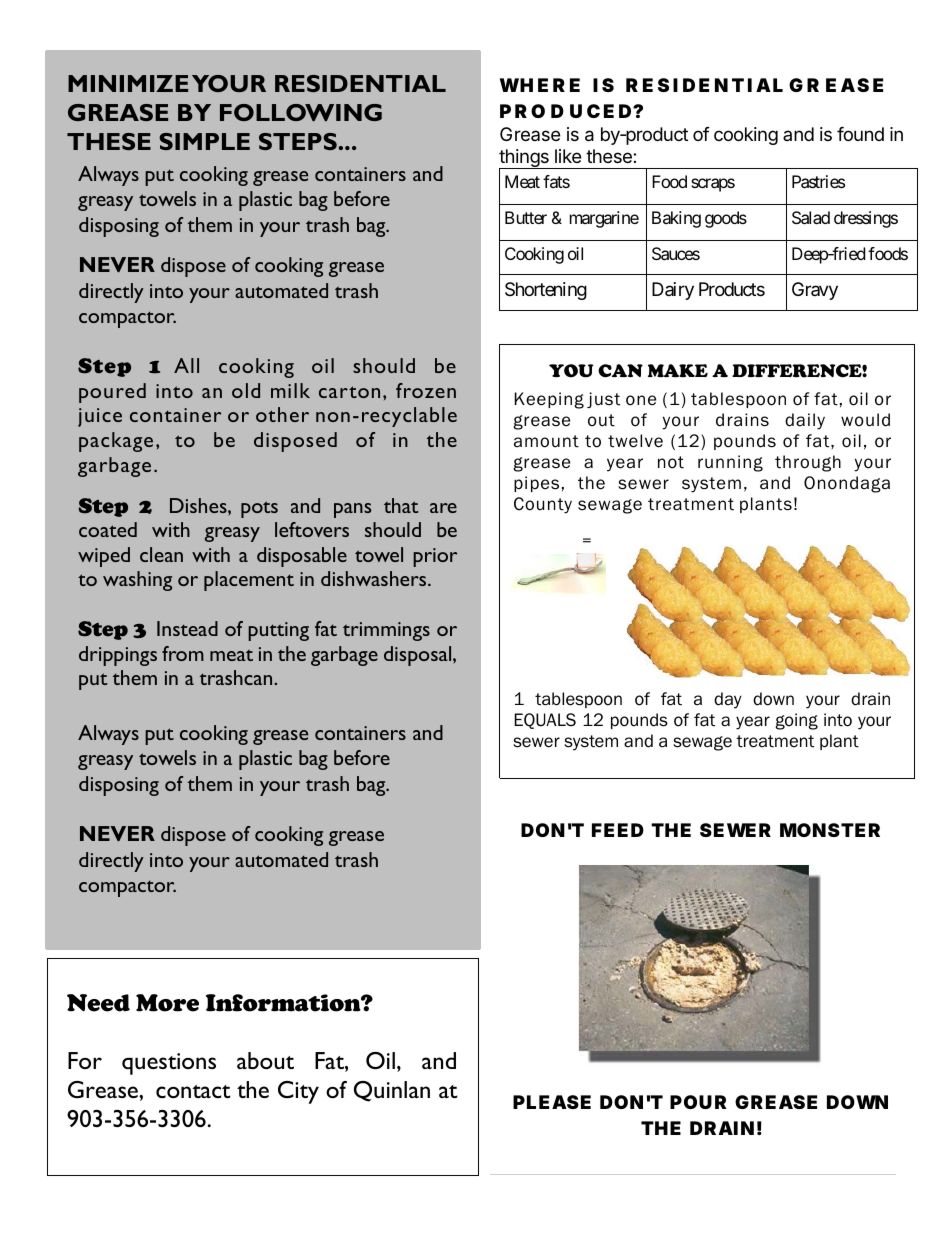  I want to click on EQUALS, so click(545, 721).
